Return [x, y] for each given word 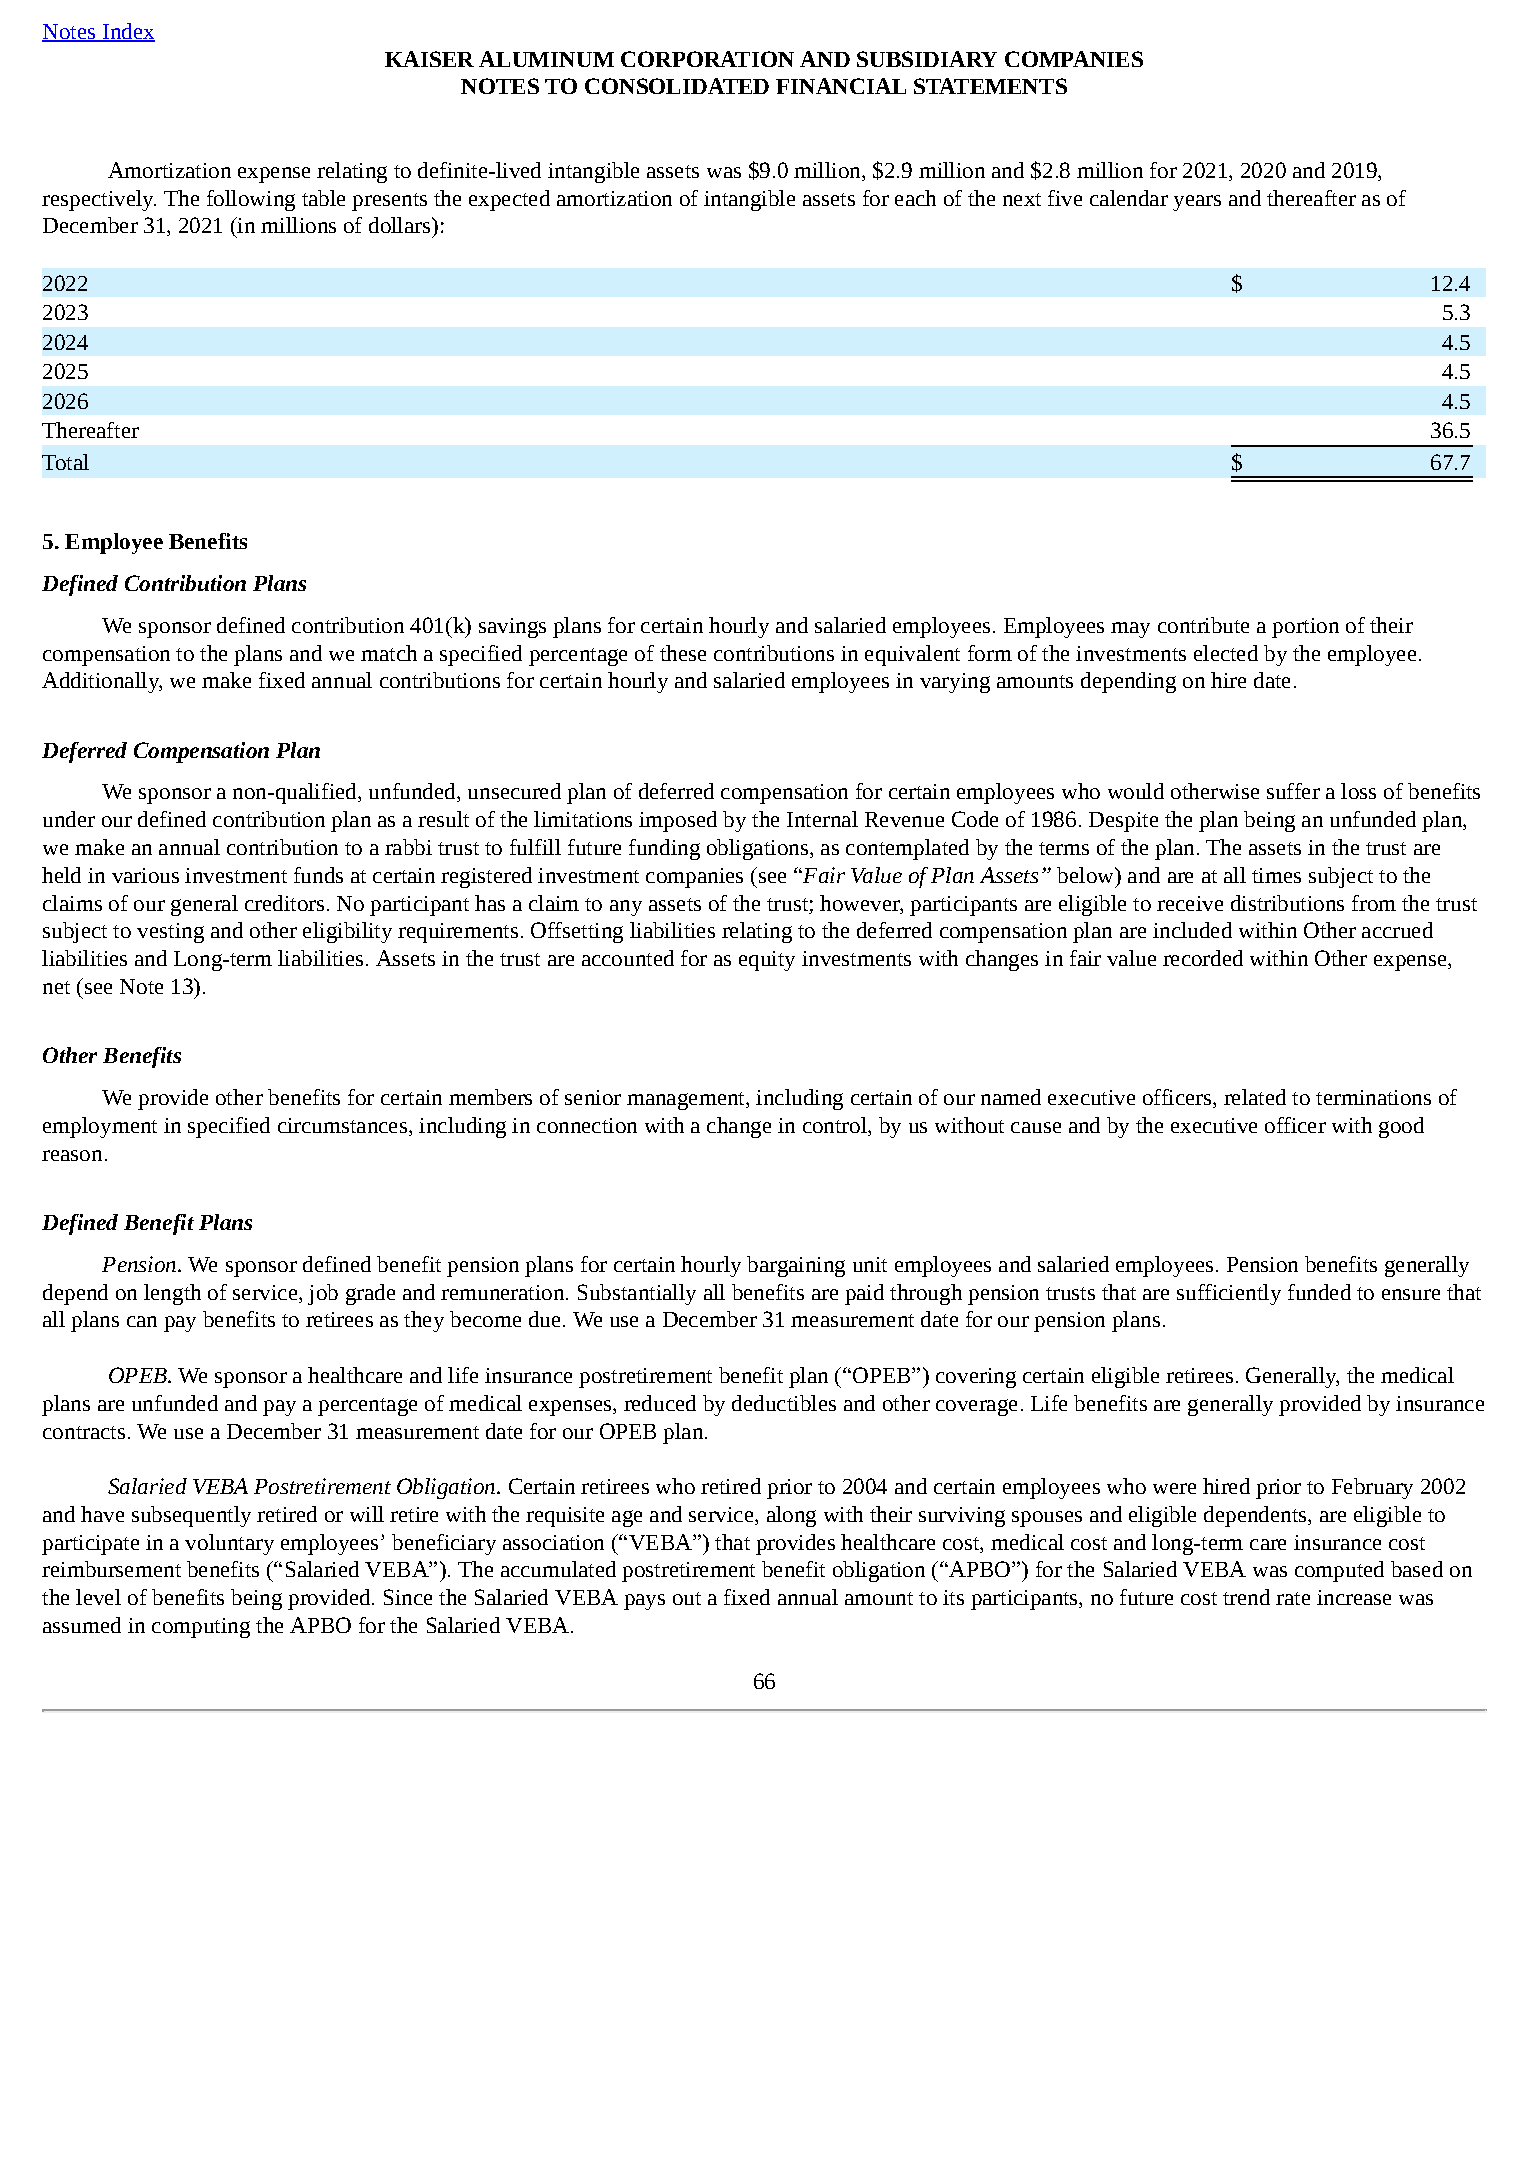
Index [127, 32]
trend [1246, 1597]
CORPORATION [707, 59]
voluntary [229, 1544]
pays [644, 1602]
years [1197, 203]
